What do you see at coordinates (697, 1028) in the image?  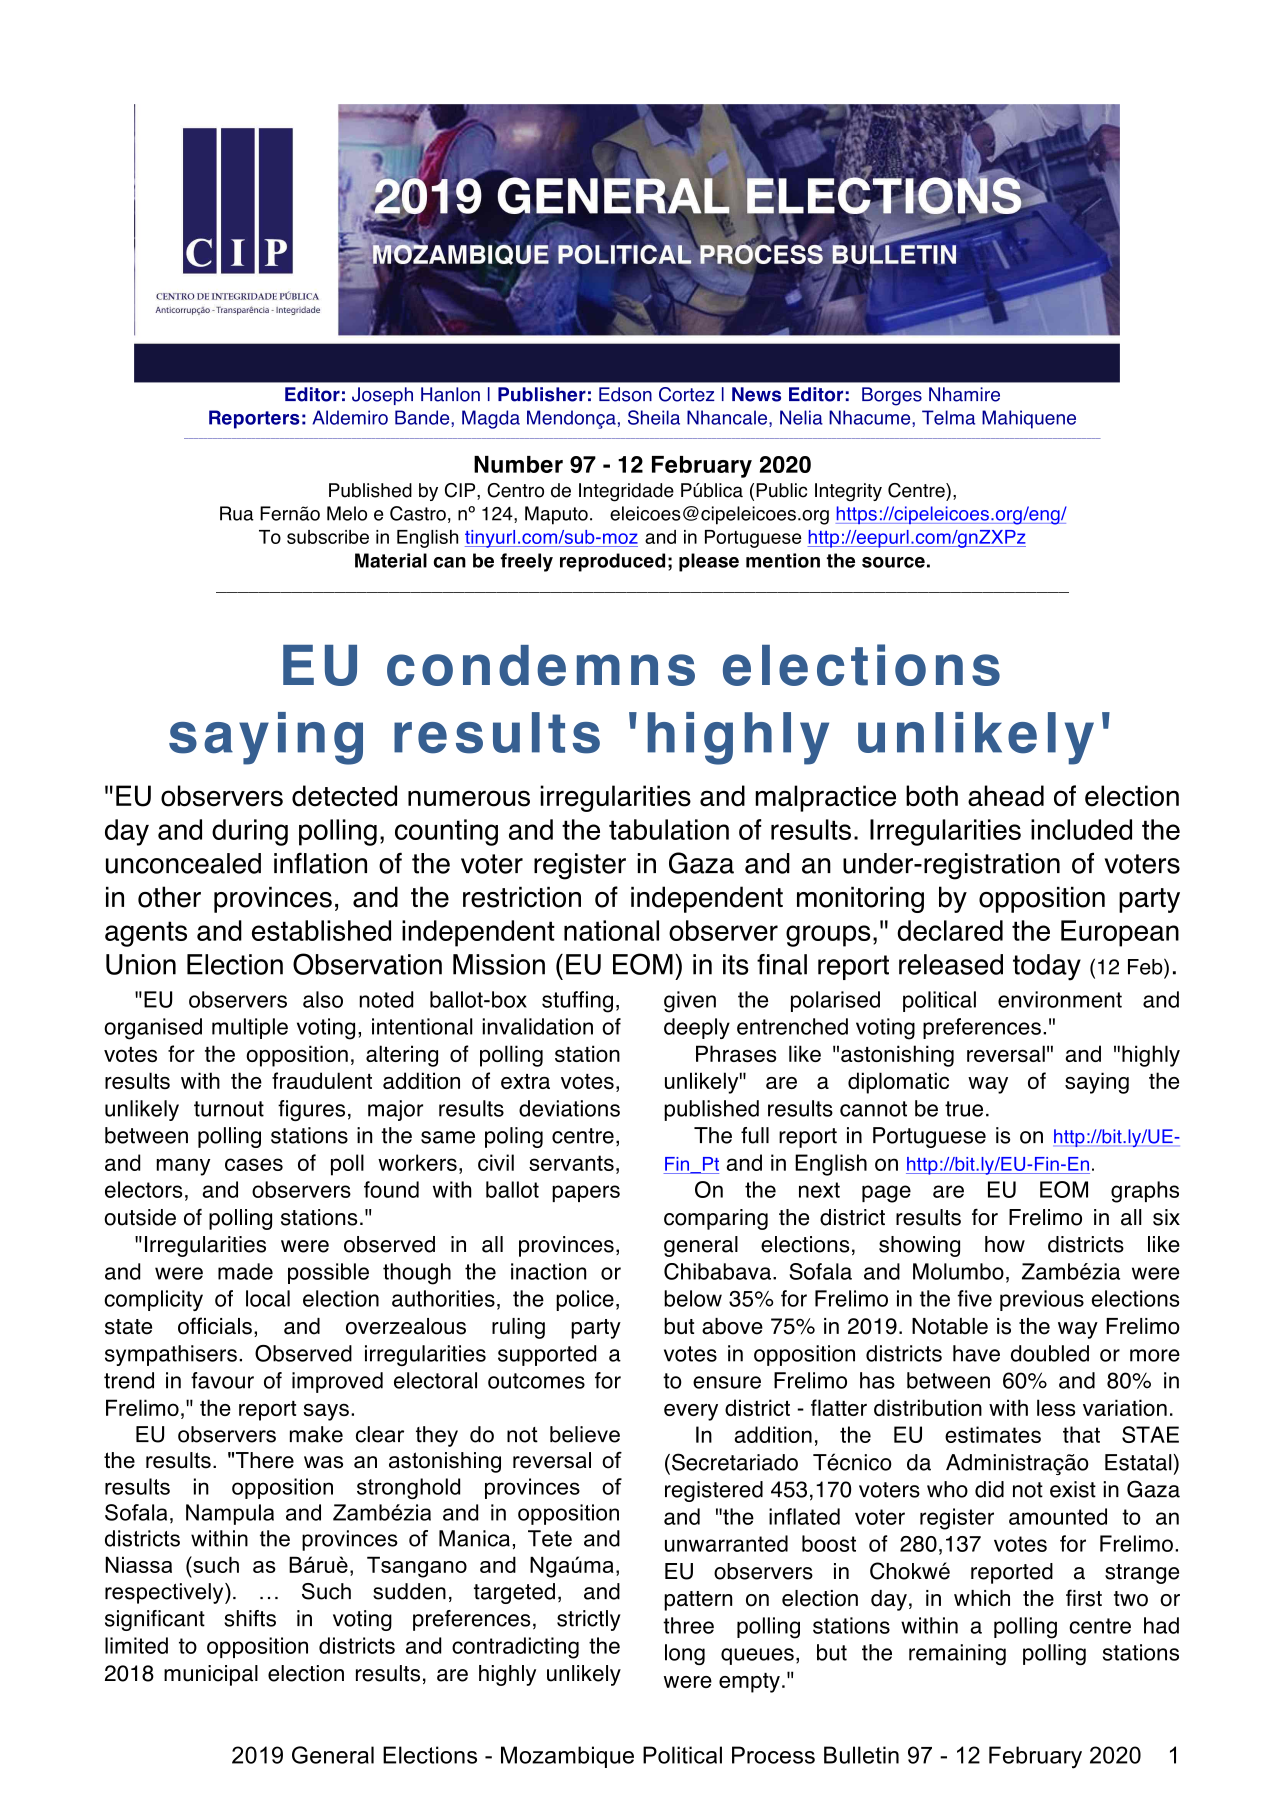 I see `deeply` at bounding box center [697, 1028].
